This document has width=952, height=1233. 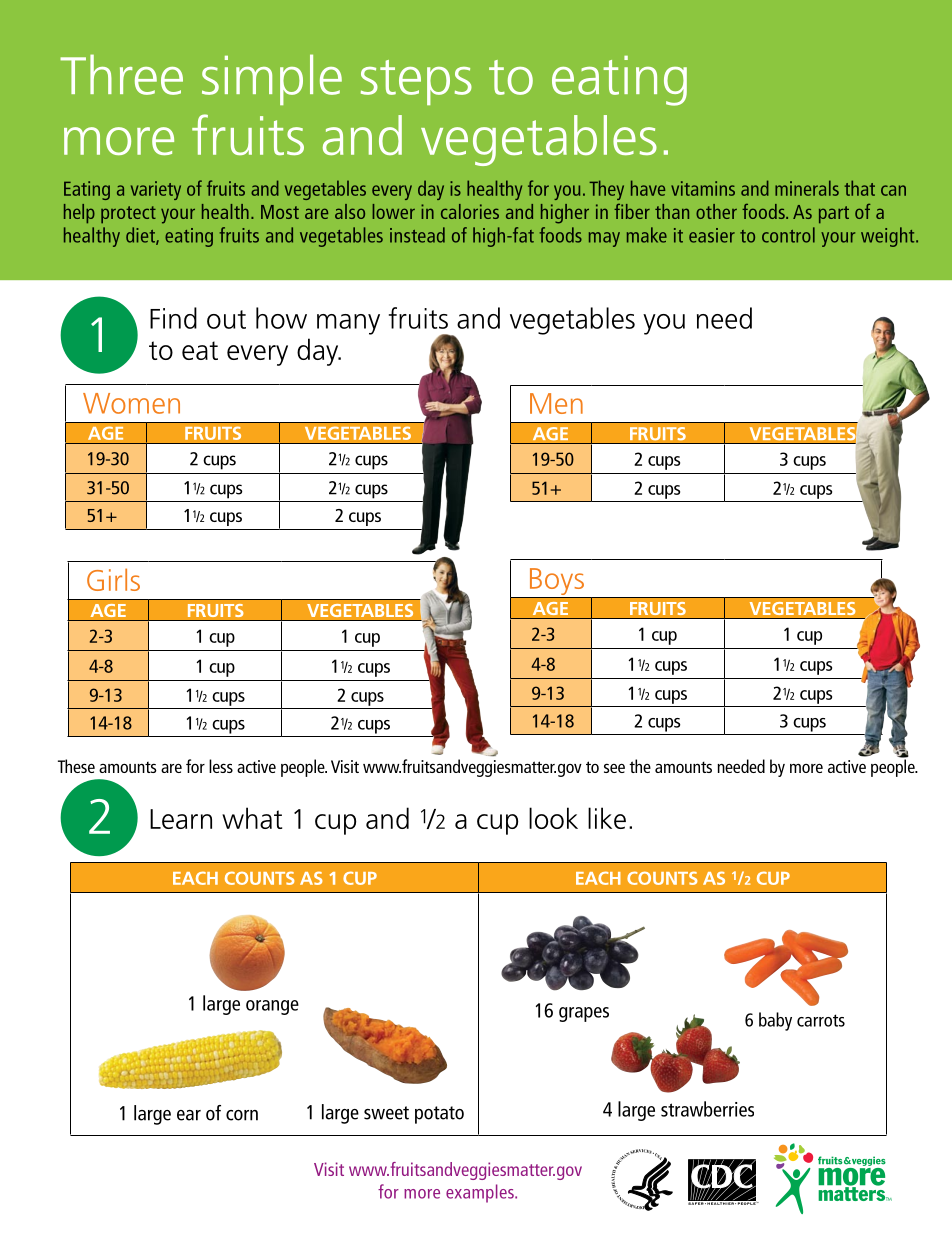 What do you see at coordinates (121, 74) in the document?
I see `Three` at bounding box center [121, 74].
